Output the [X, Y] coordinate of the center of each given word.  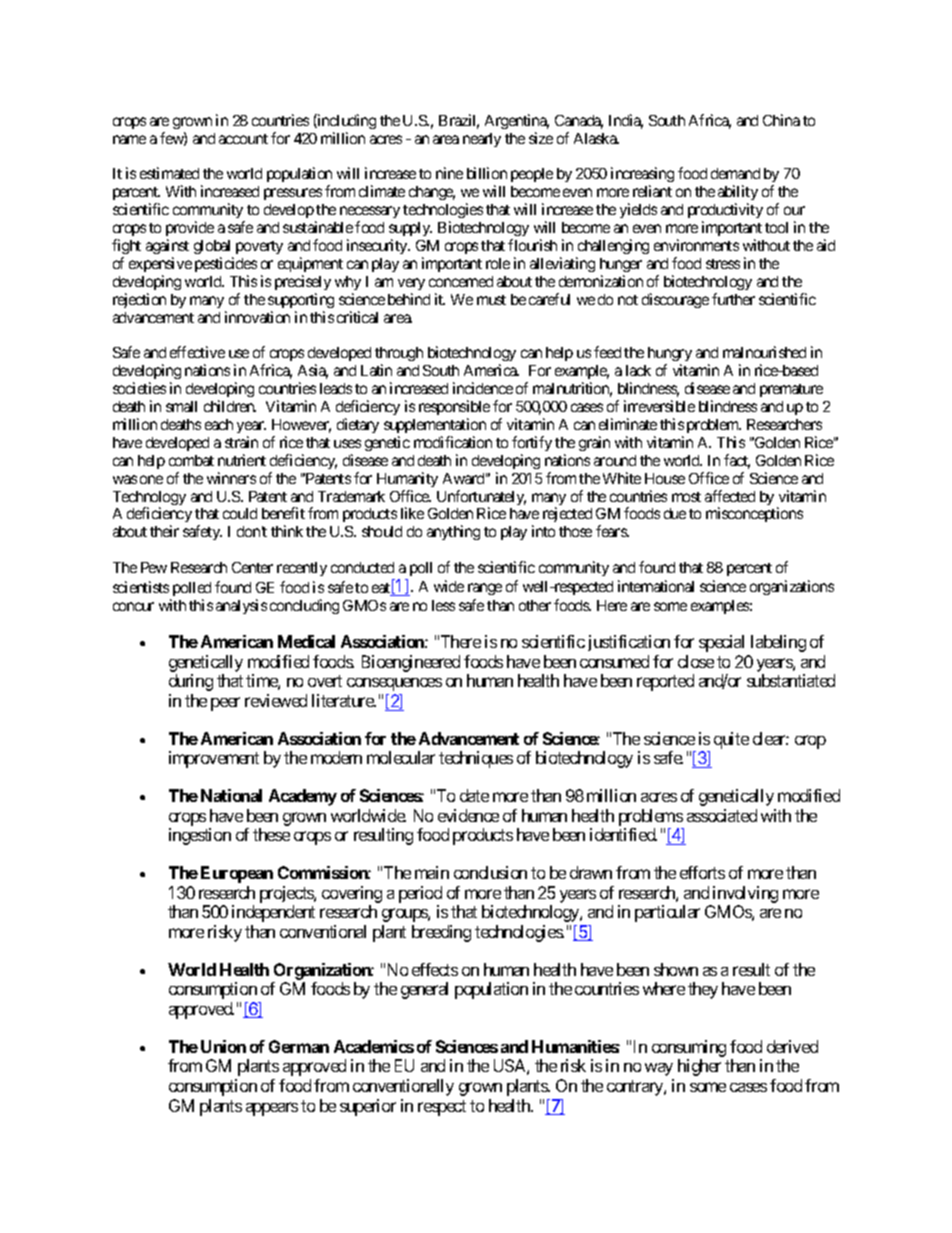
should [382, 531]
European [237, 874]
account [243, 139]
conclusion [490, 872]
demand [735, 173]
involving [745, 894]
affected [730, 496]
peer [225, 704]
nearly [482, 140]
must [491, 300]
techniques [476, 759]
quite [731, 740]
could [240, 513]
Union [223, 1046]
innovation [257, 317]
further [733, 299]
